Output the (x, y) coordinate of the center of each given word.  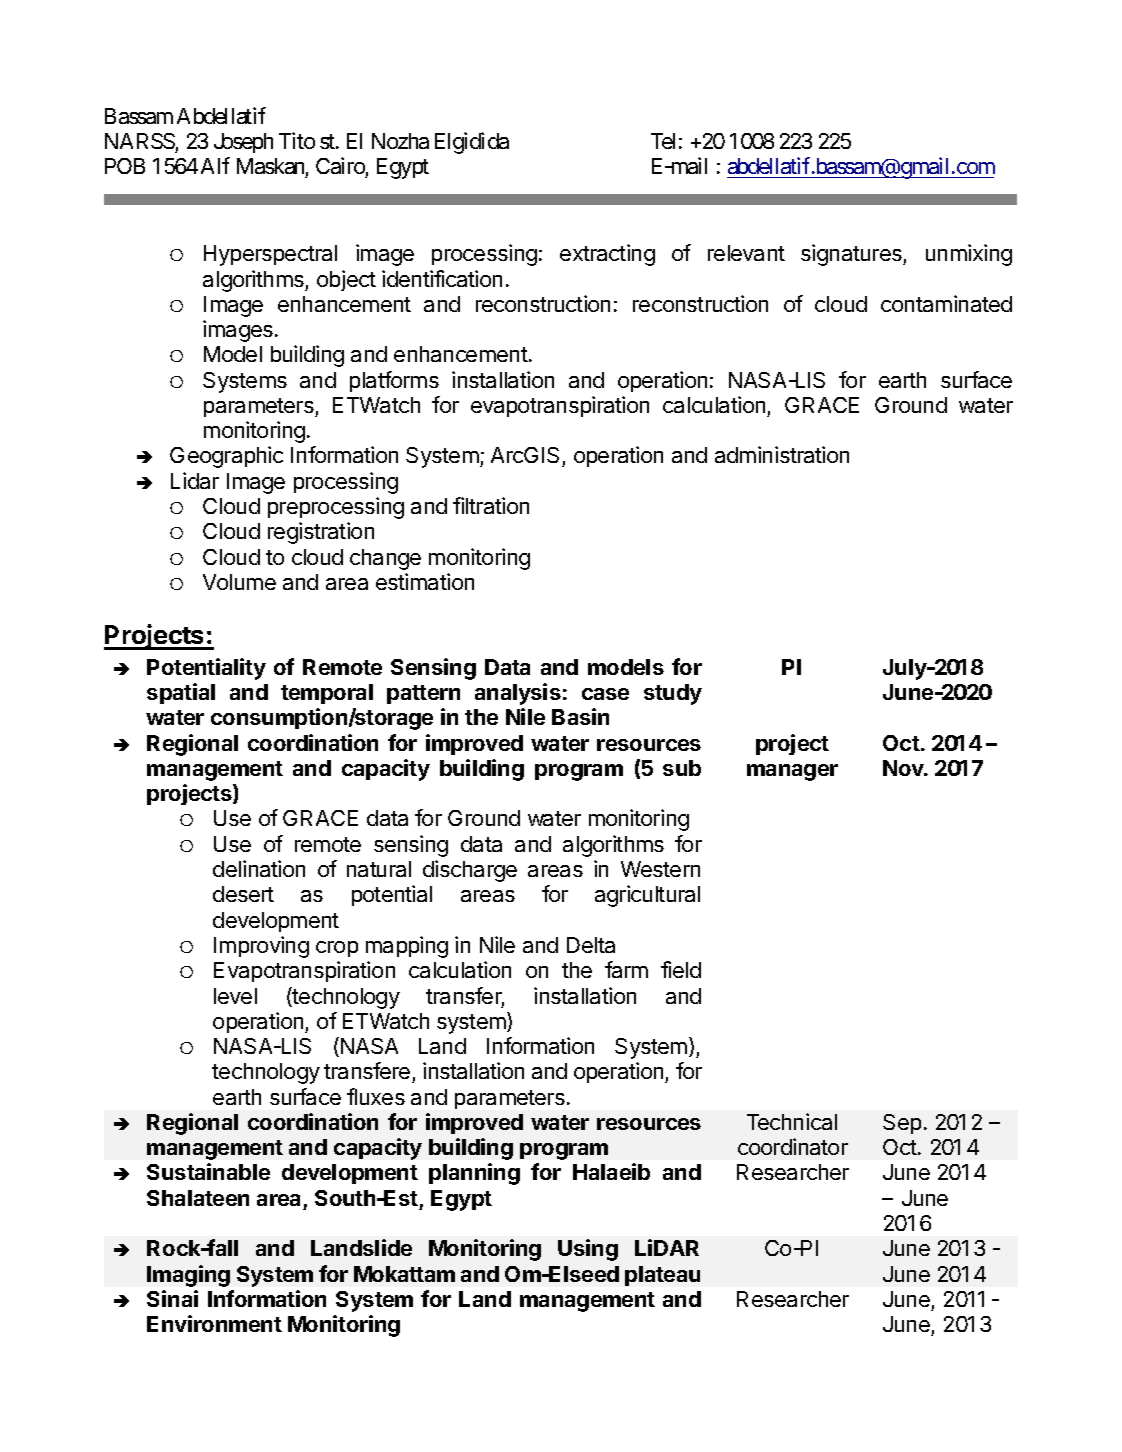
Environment (214, 1323)
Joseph (243, 143)
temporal (327, 694)
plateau (662, 1276)
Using (588, 1250)
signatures (852, 255)
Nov (904, 768)
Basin (580, 716)
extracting (607, 255)
